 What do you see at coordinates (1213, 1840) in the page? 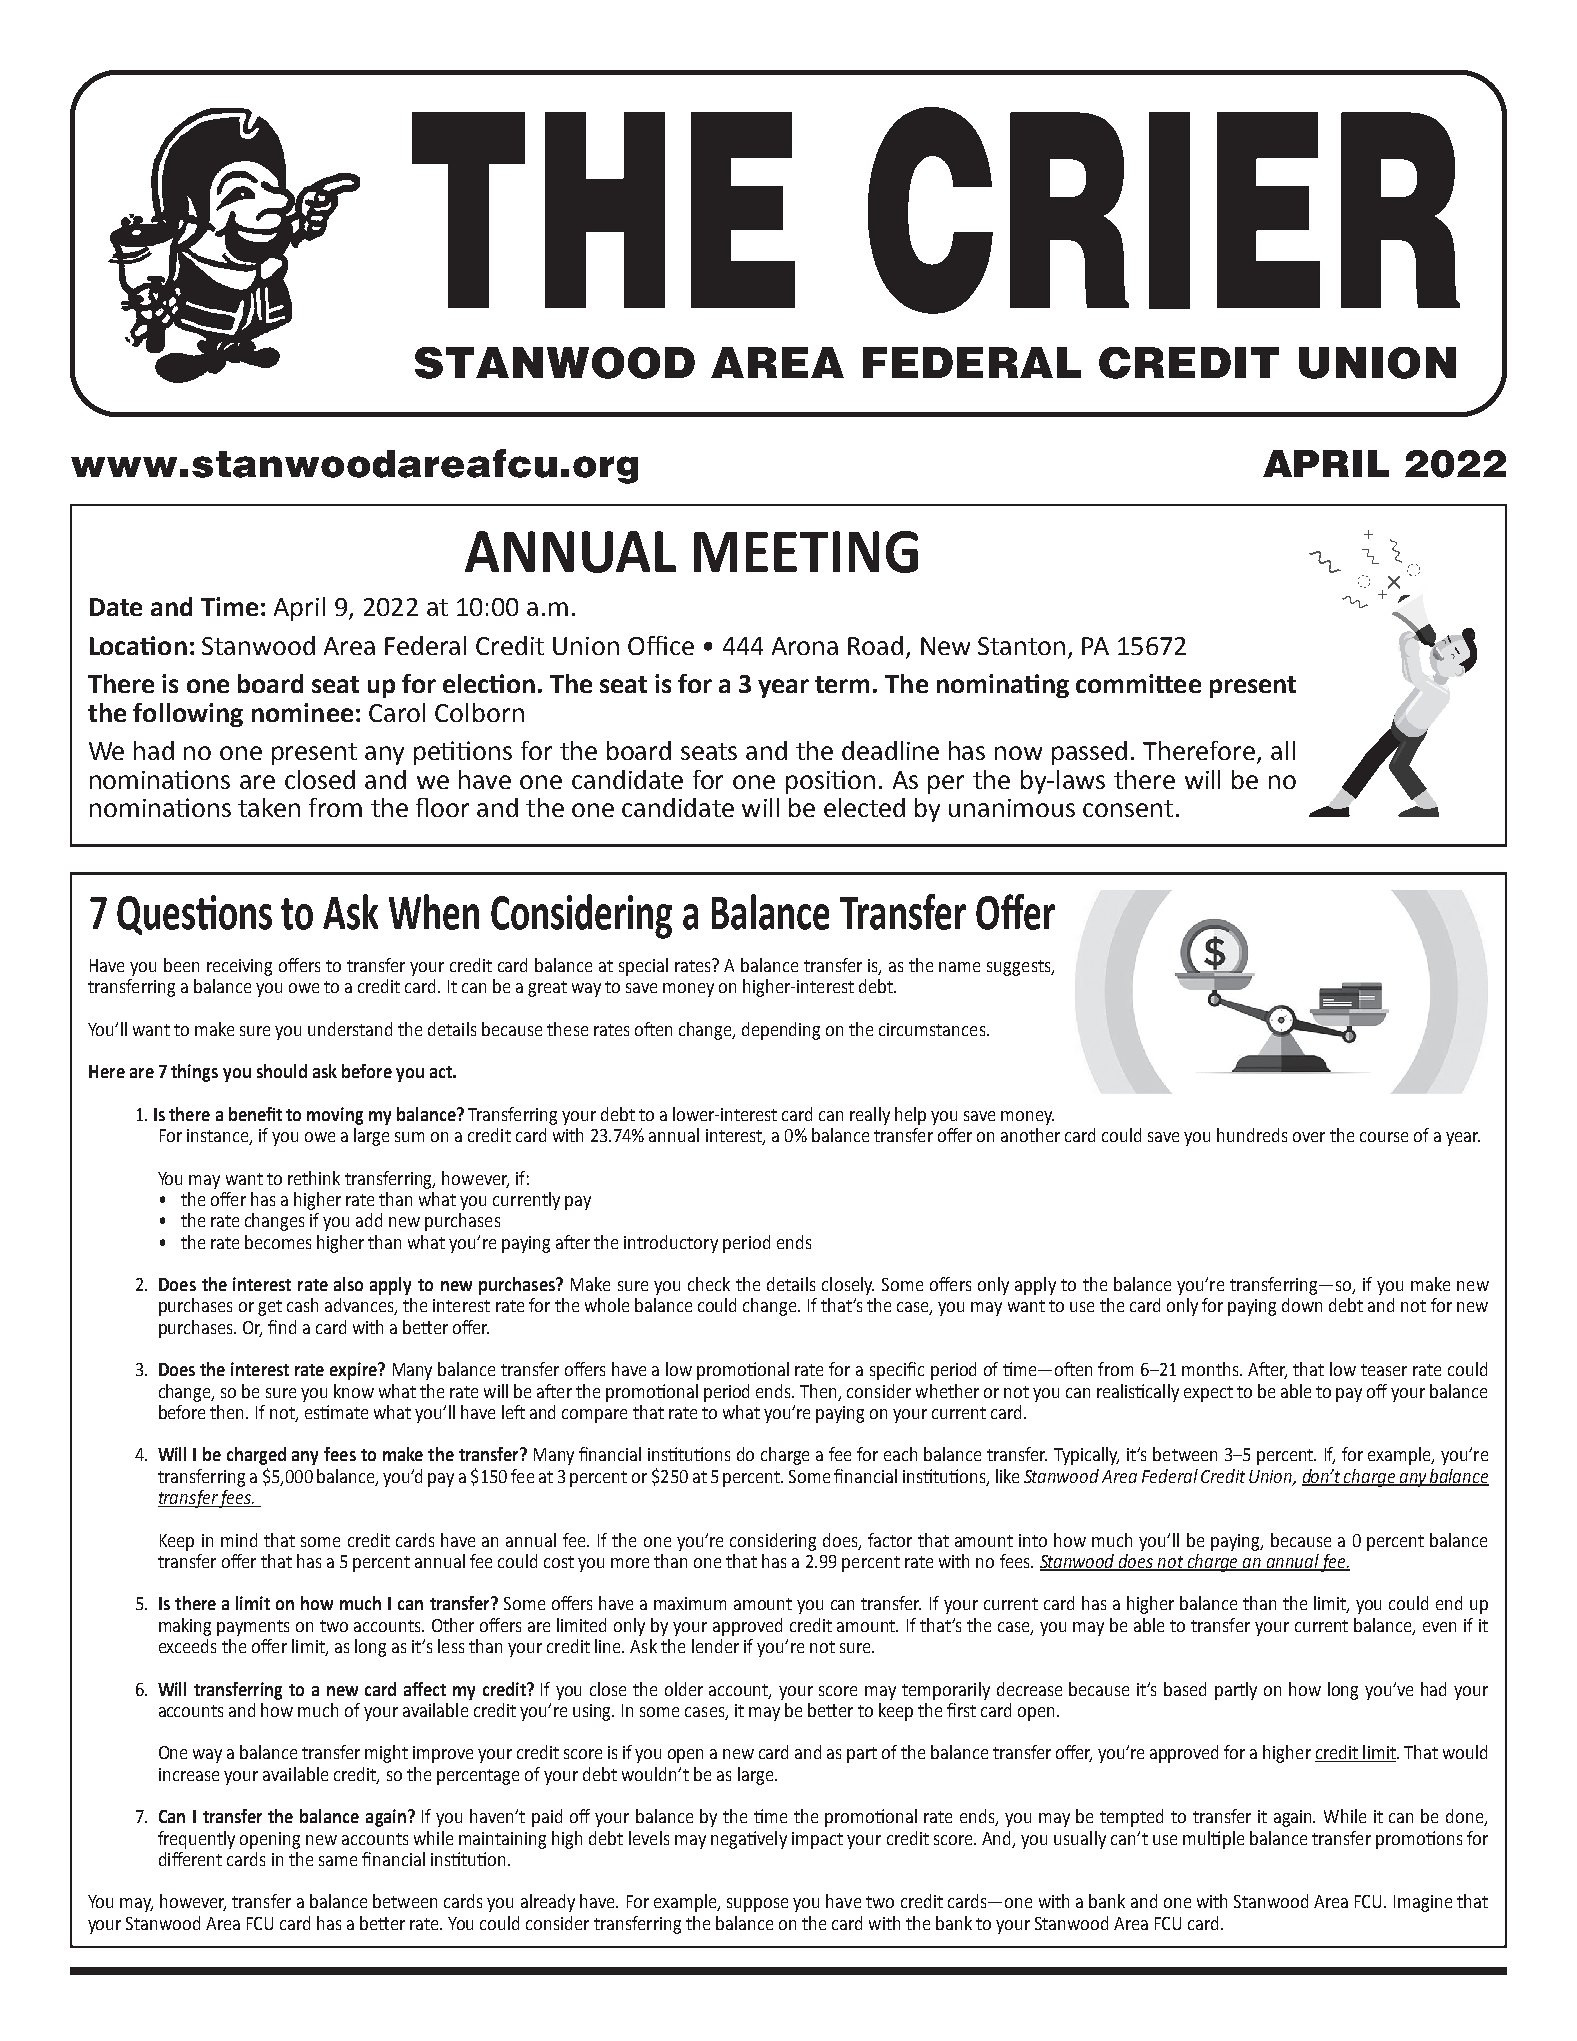
I see `multiple` at bounding box center [1213, 1840].
